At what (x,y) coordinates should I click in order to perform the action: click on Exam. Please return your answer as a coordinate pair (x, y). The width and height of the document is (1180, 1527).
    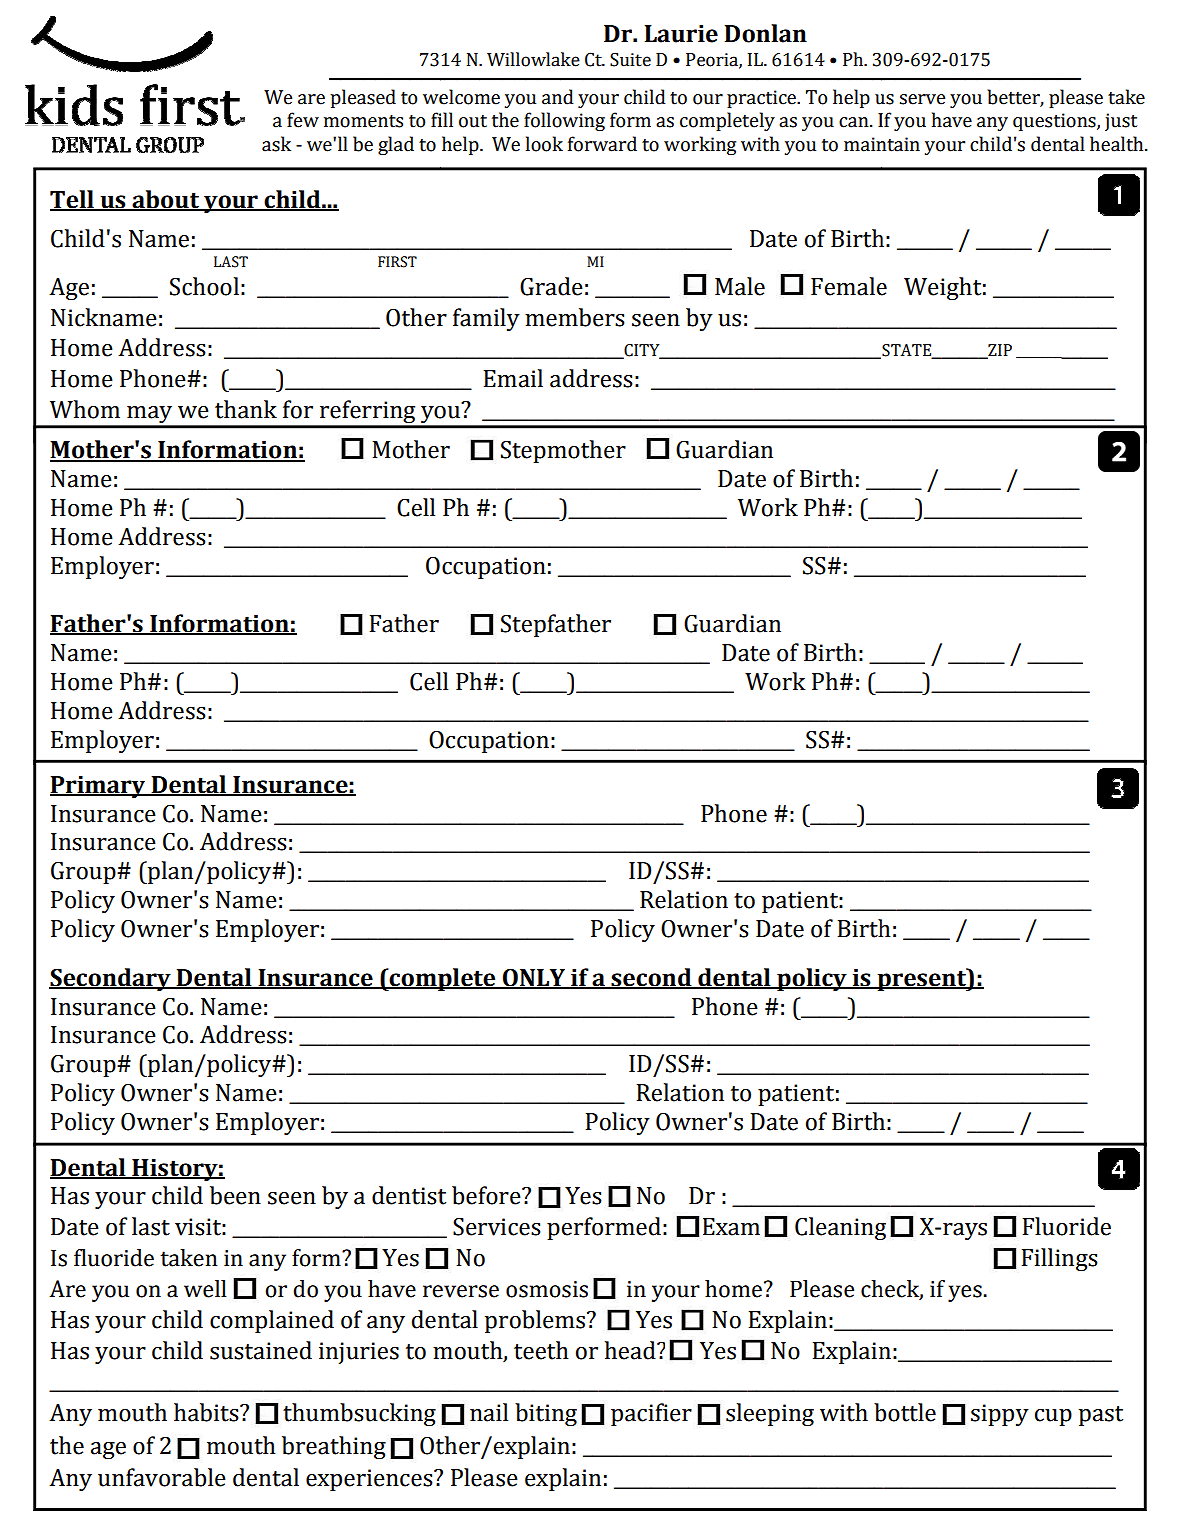
    Looking at the image, I should click on (731, 1227).
